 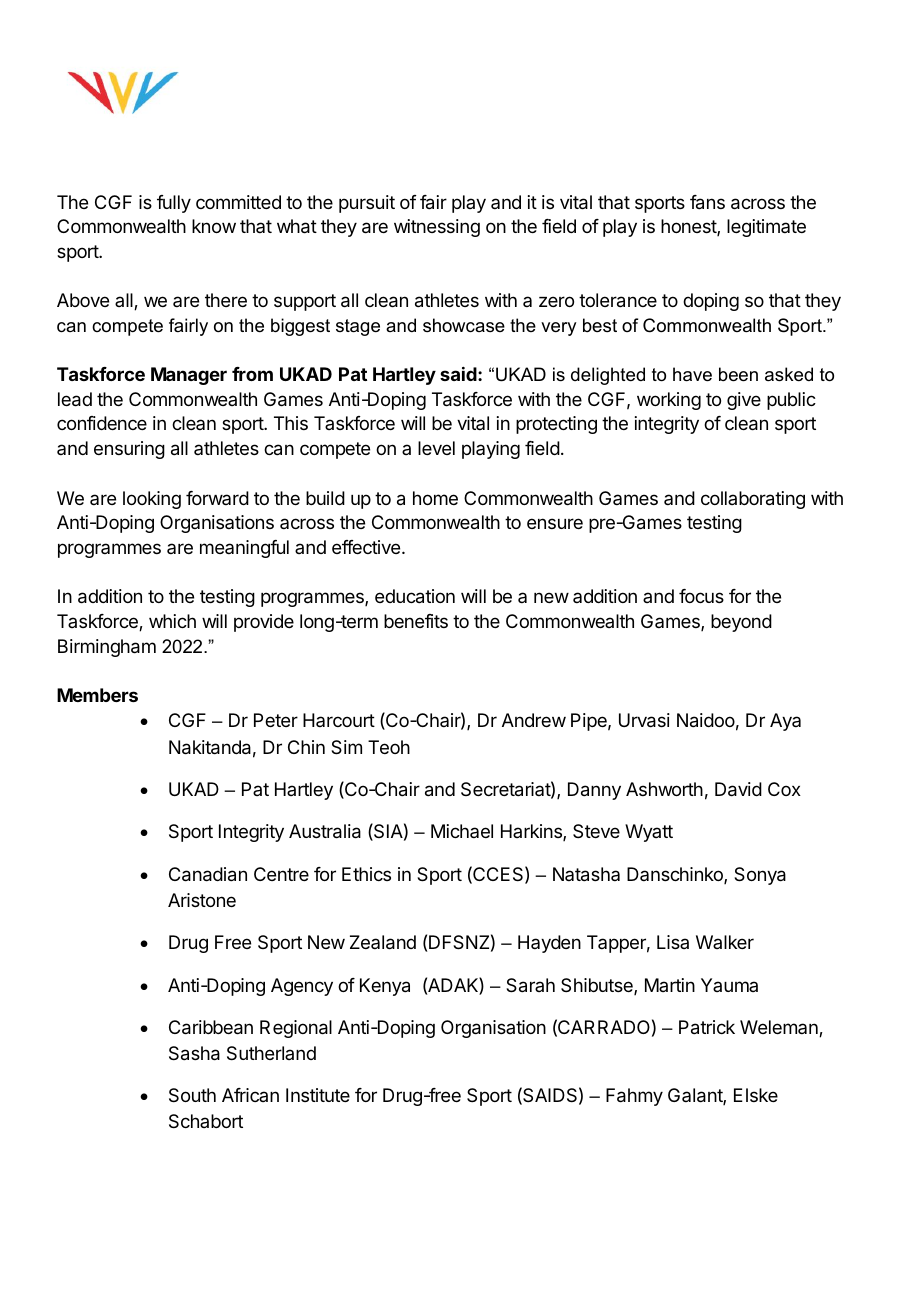 I want to click on looking, so click(x=152, y=500).
